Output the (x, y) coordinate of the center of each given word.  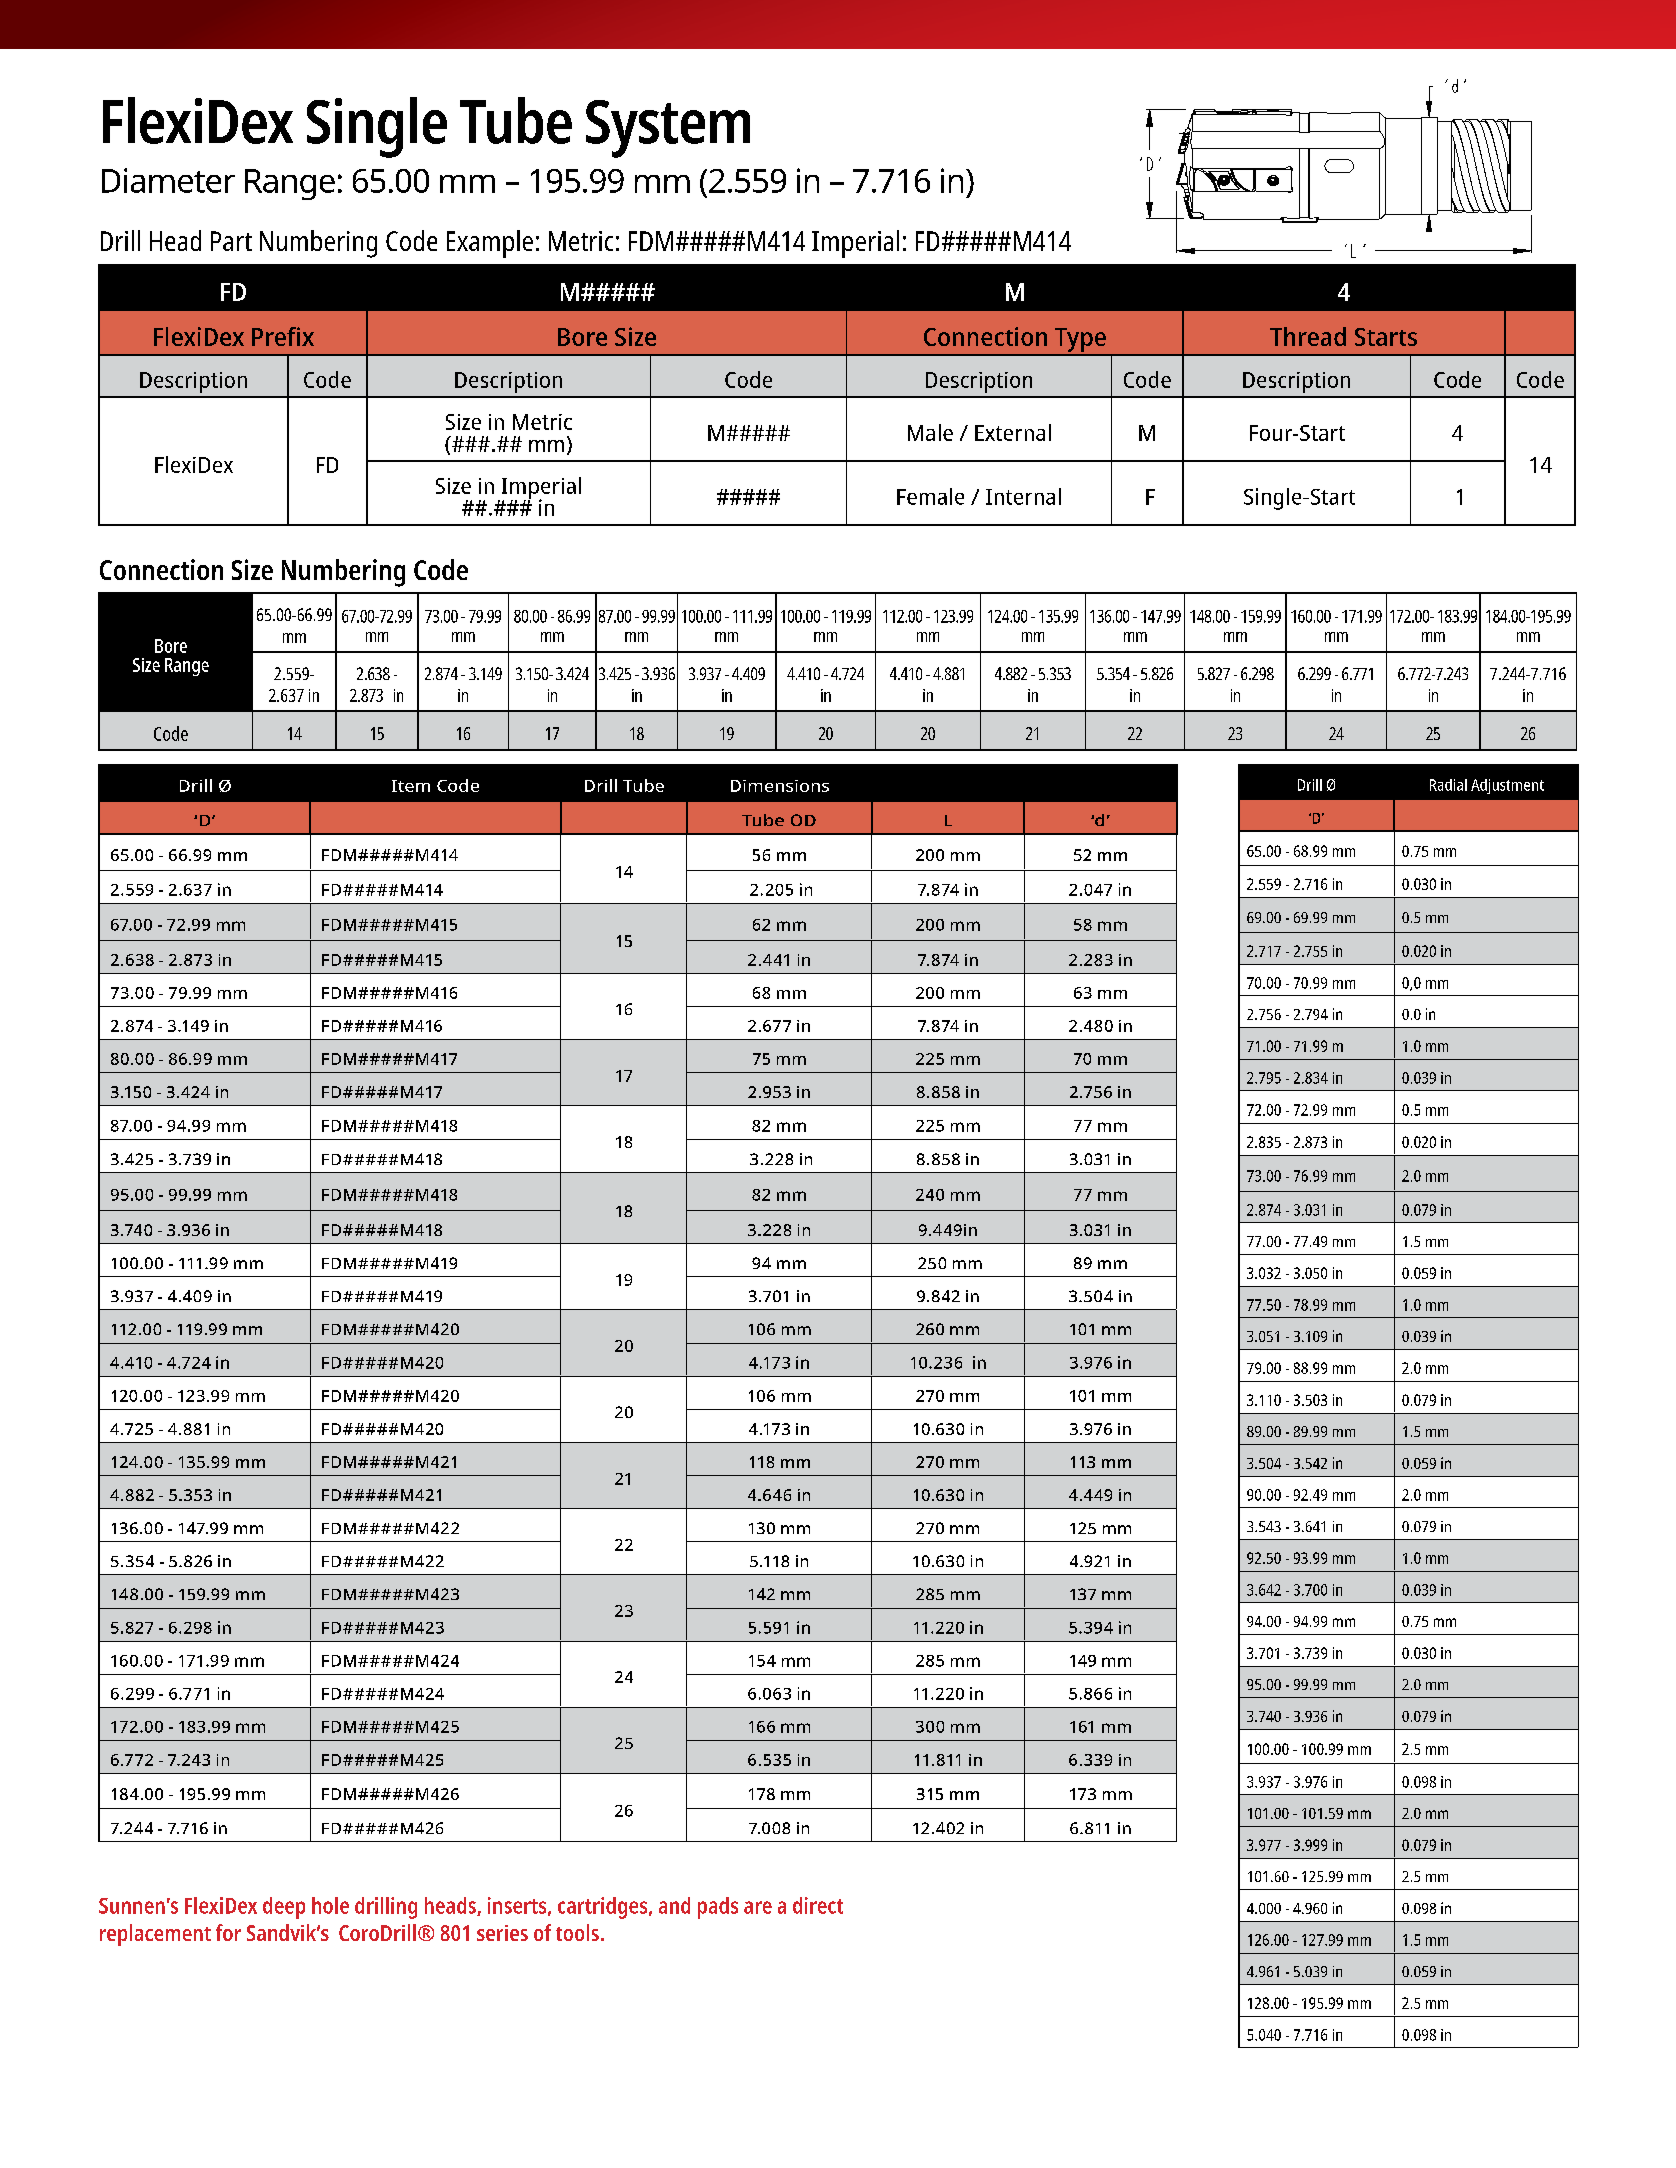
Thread (1308, 336)
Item (411, 786)
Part (231, 241)
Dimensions (780, 786)
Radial (1448, 785)
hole (330, 1905)
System (668, 129)
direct (818, 1905)
